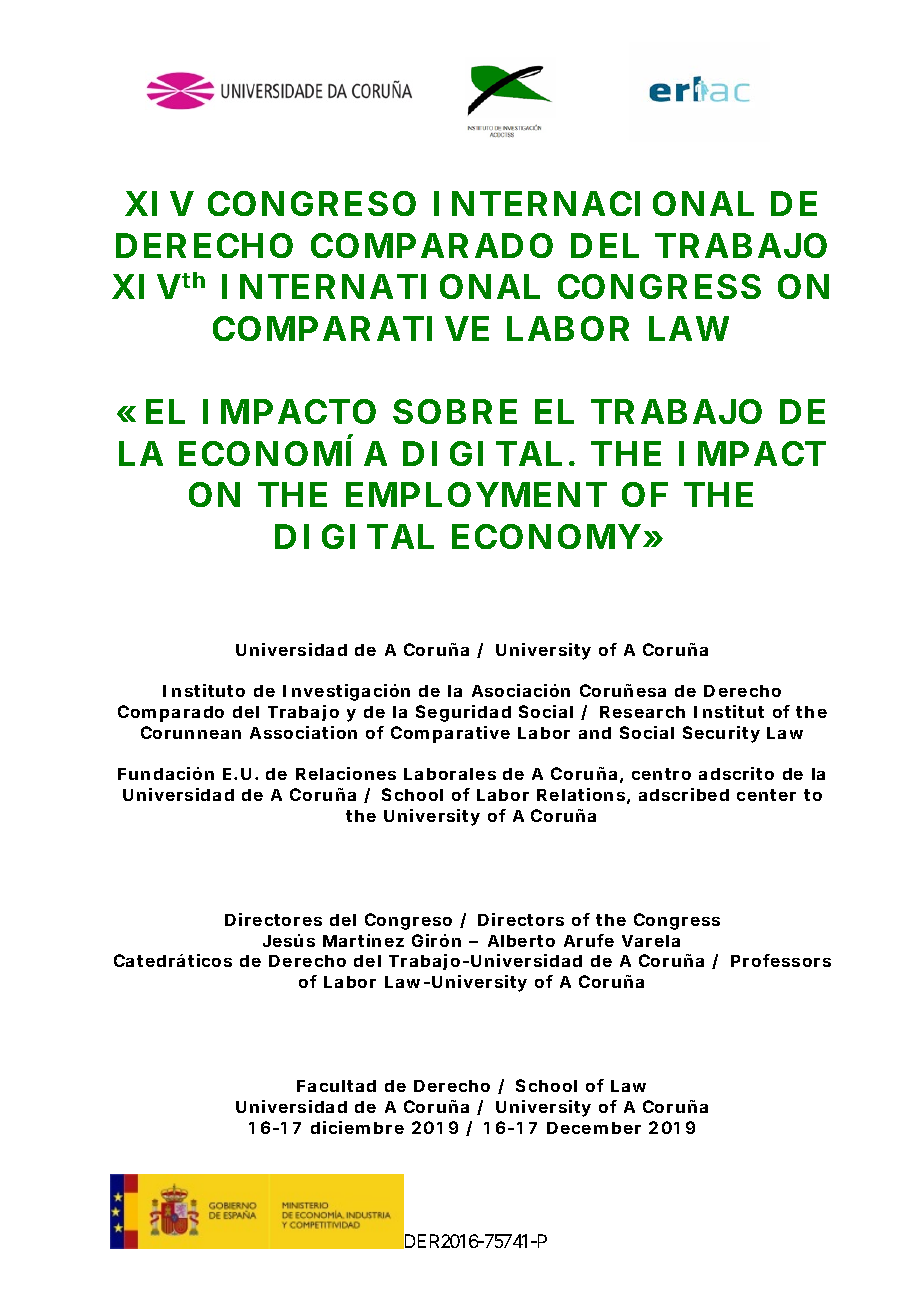  Describe the element at coordinates (303, 732) in the screenshot. I see `Association` at that location.
